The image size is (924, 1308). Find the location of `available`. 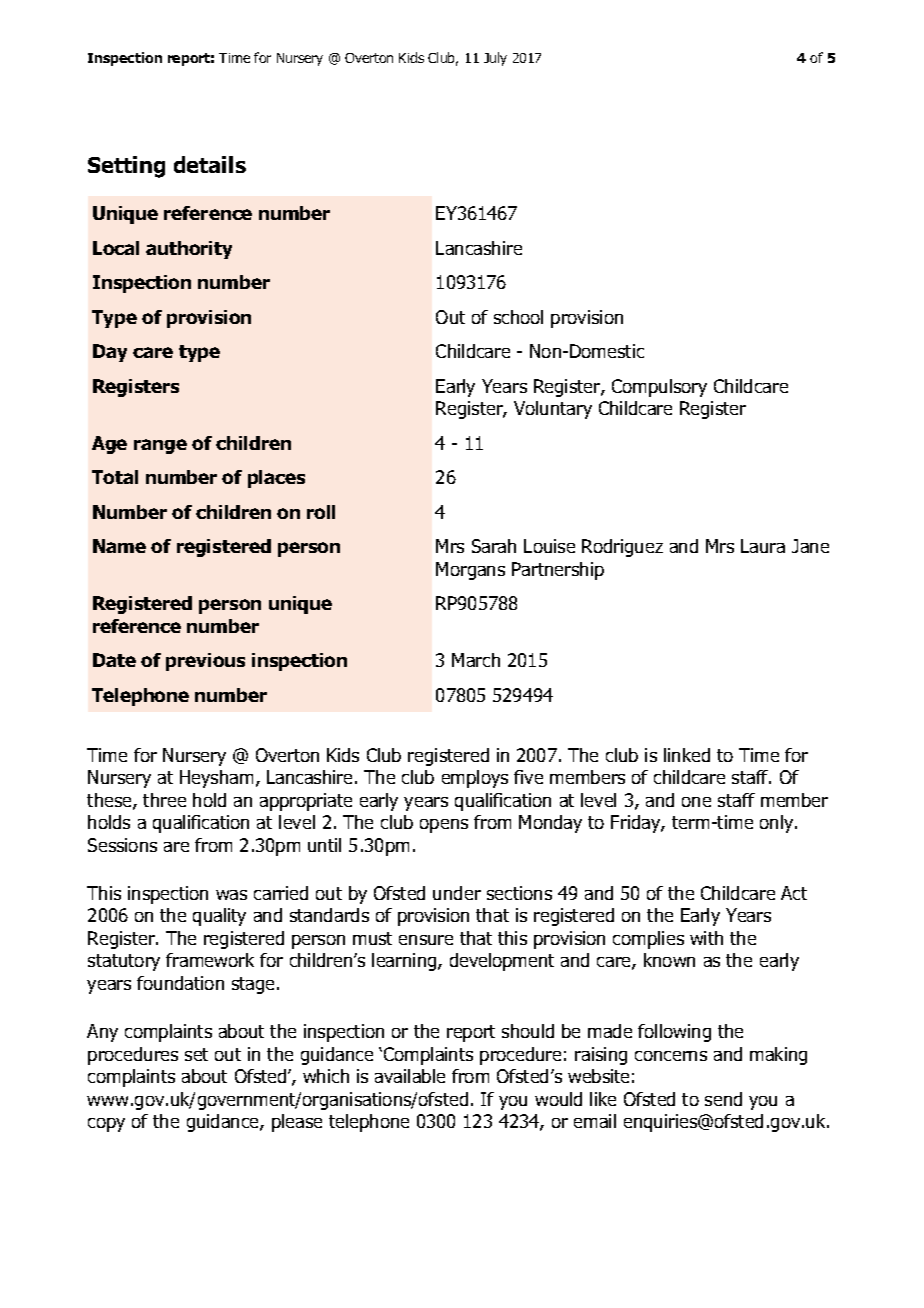

available is located at coordinates (410, 1076).
